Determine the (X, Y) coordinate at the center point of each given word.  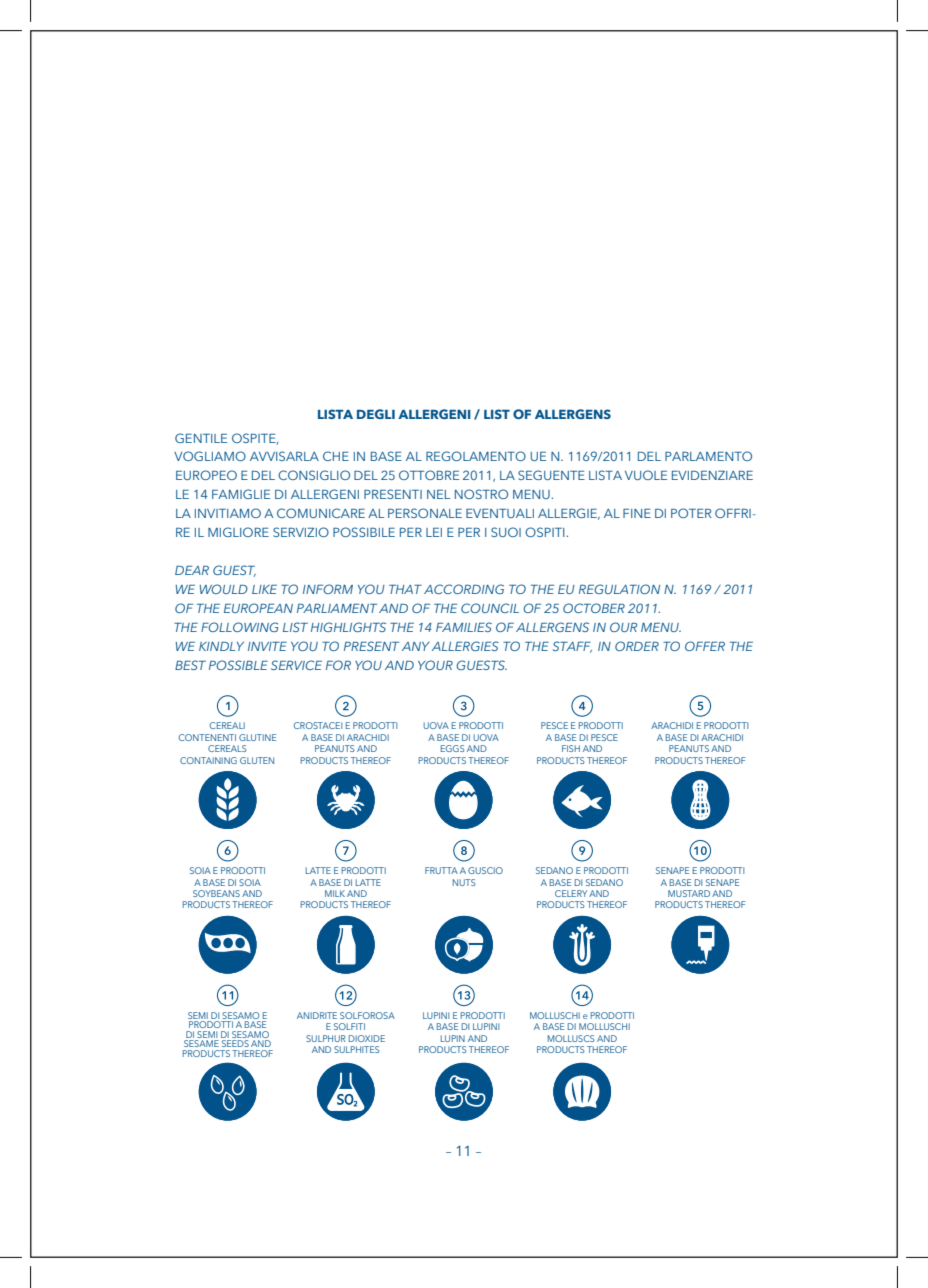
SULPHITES (357, 1049)
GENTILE (201, 438)
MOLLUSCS (571, 1038)
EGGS (453, 748)
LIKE (264, 589)
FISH (571, 748)
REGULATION (619, 589)
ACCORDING (464, 589)
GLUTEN (257, 760)
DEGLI (376, 414)
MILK (335, 893)
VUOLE (646, 475)
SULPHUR (326, 1038)
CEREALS (227, 748)
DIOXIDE (367, 1038)
